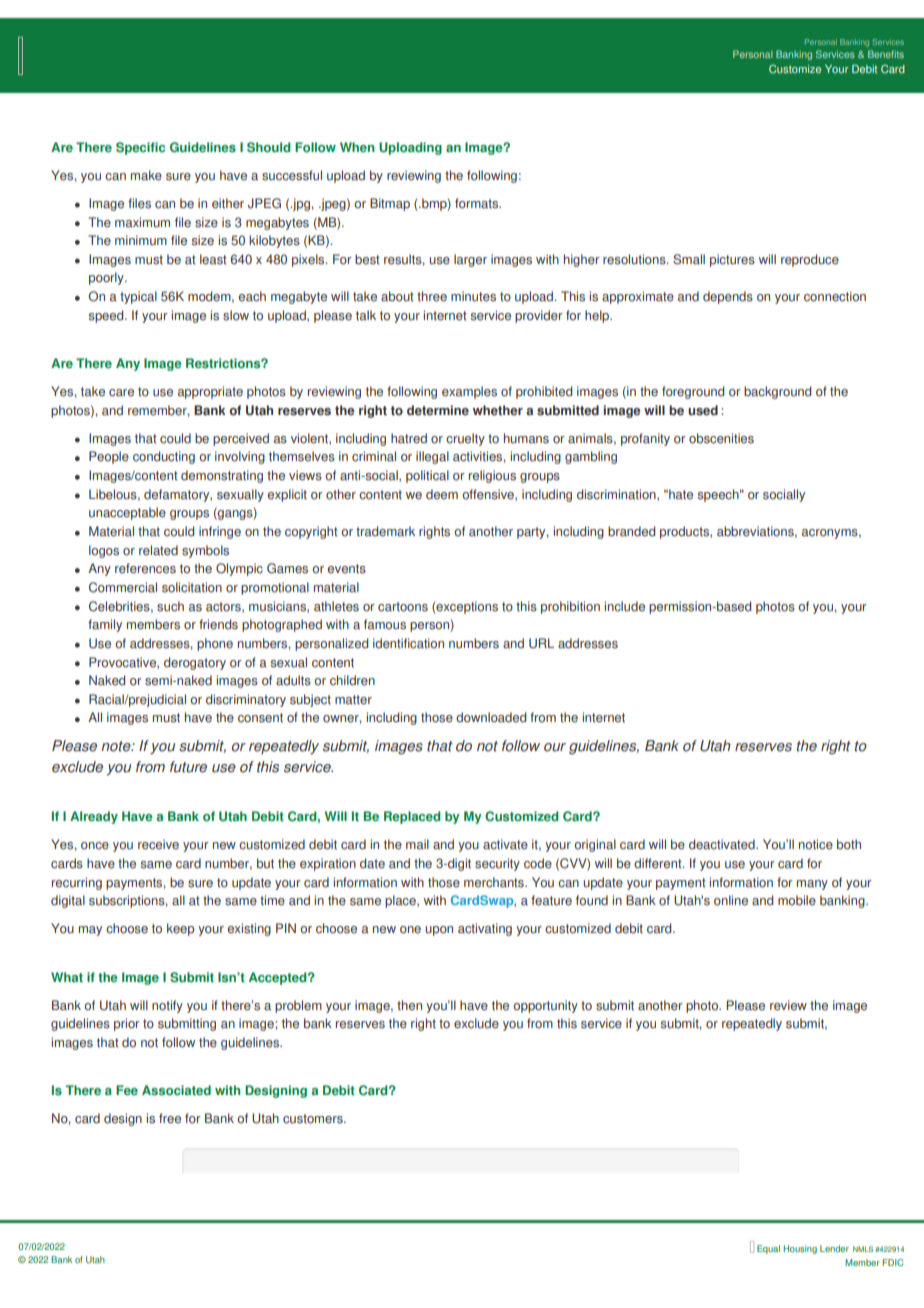  What do you see at coordinates (886, 54) in the screenshot?
I see `Benefits` at bounding box center [886, 54].
